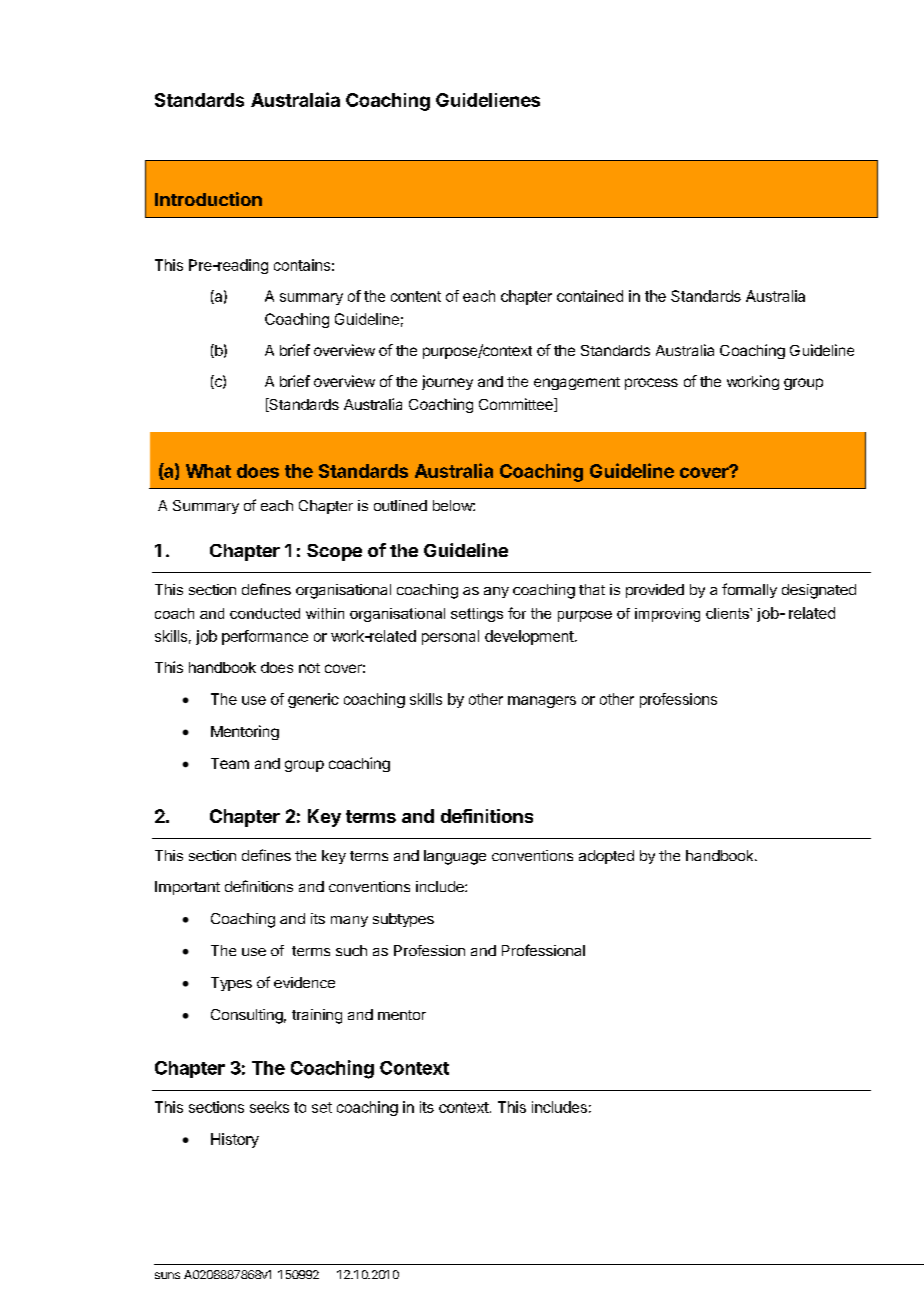  Describe the element at coordinates (208, 199) in the document. I see `Introduction` at that location.
